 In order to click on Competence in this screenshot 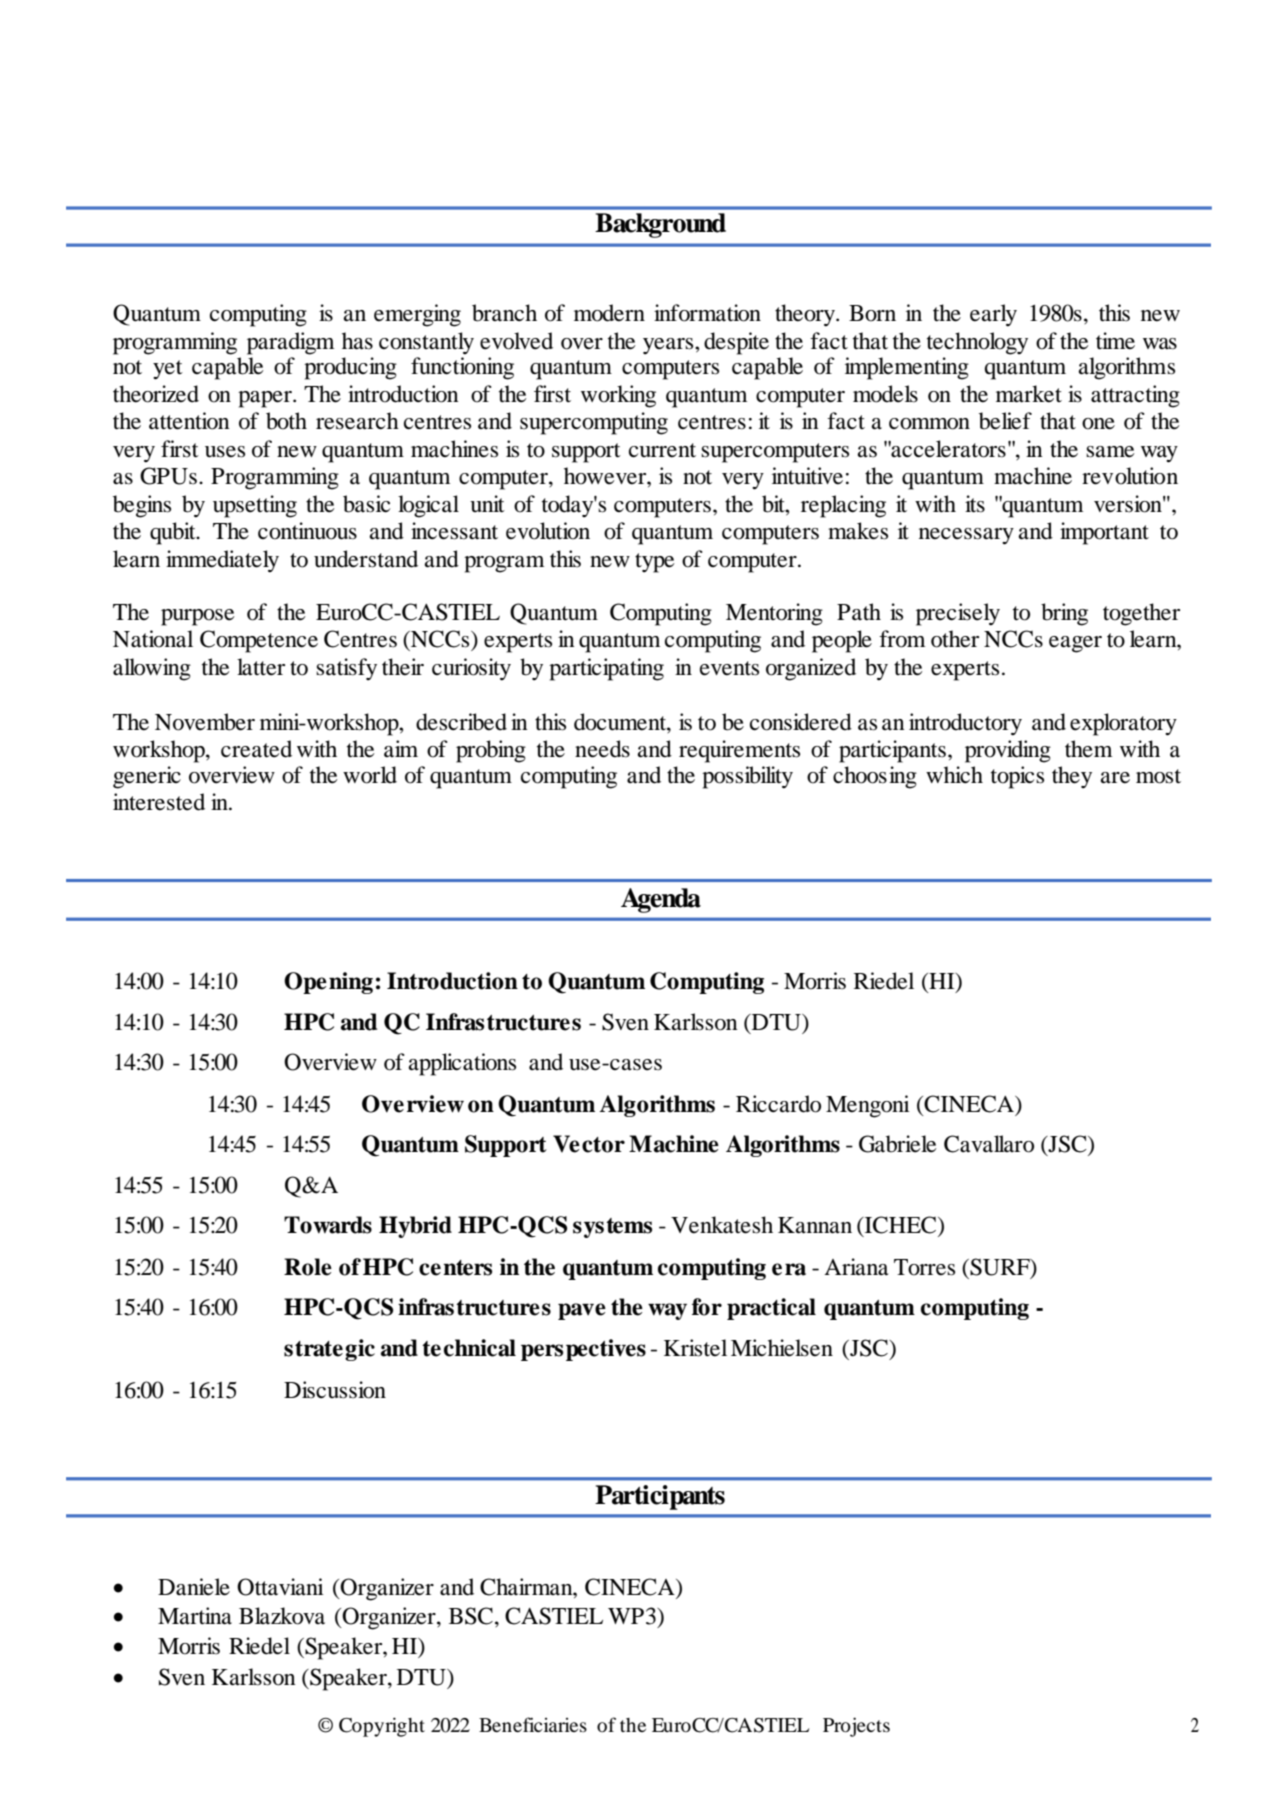, I will do `click(259, 641)`.
